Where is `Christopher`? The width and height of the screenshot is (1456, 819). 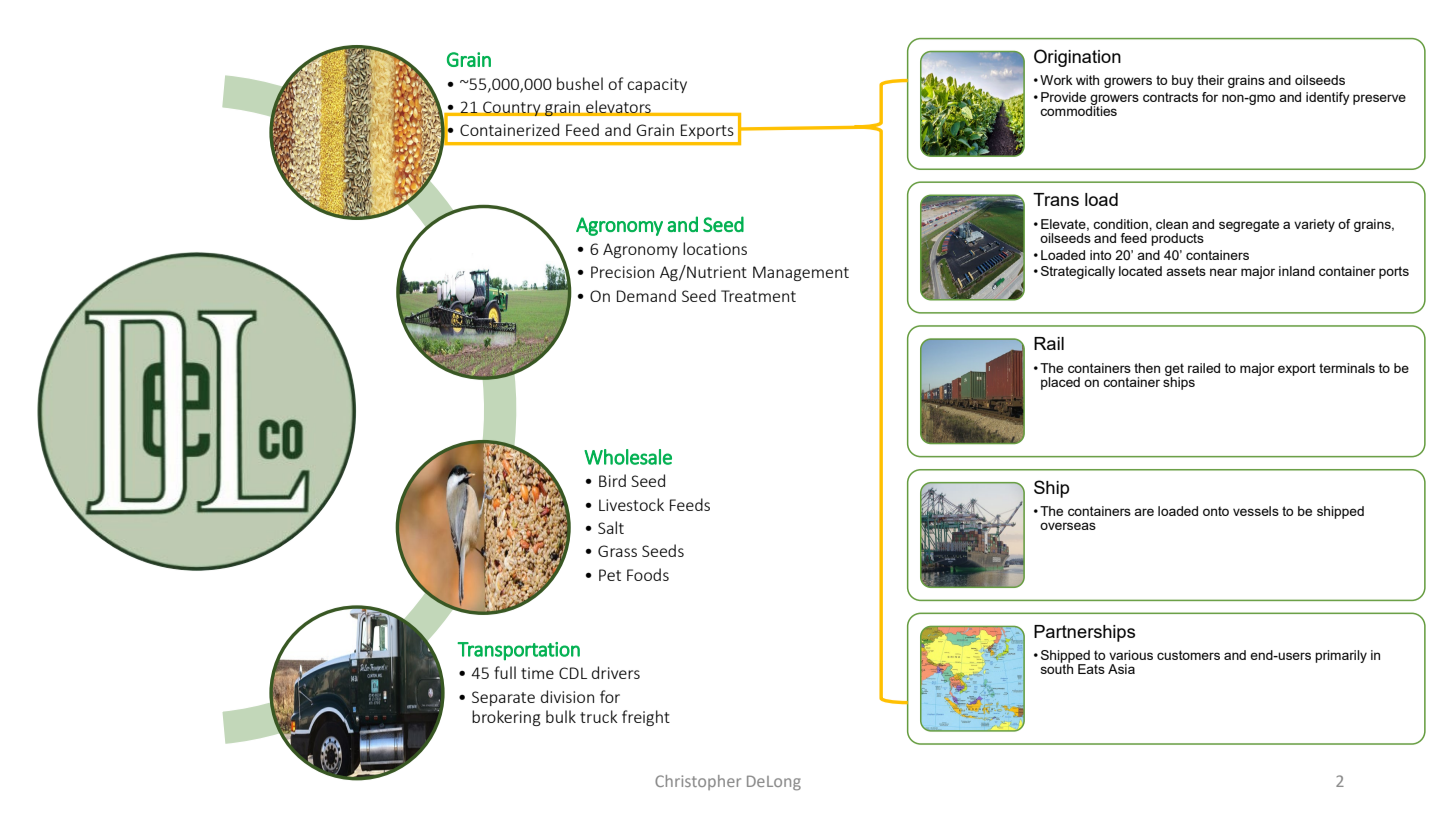 Christopher is located at coordinates (698, 782).
